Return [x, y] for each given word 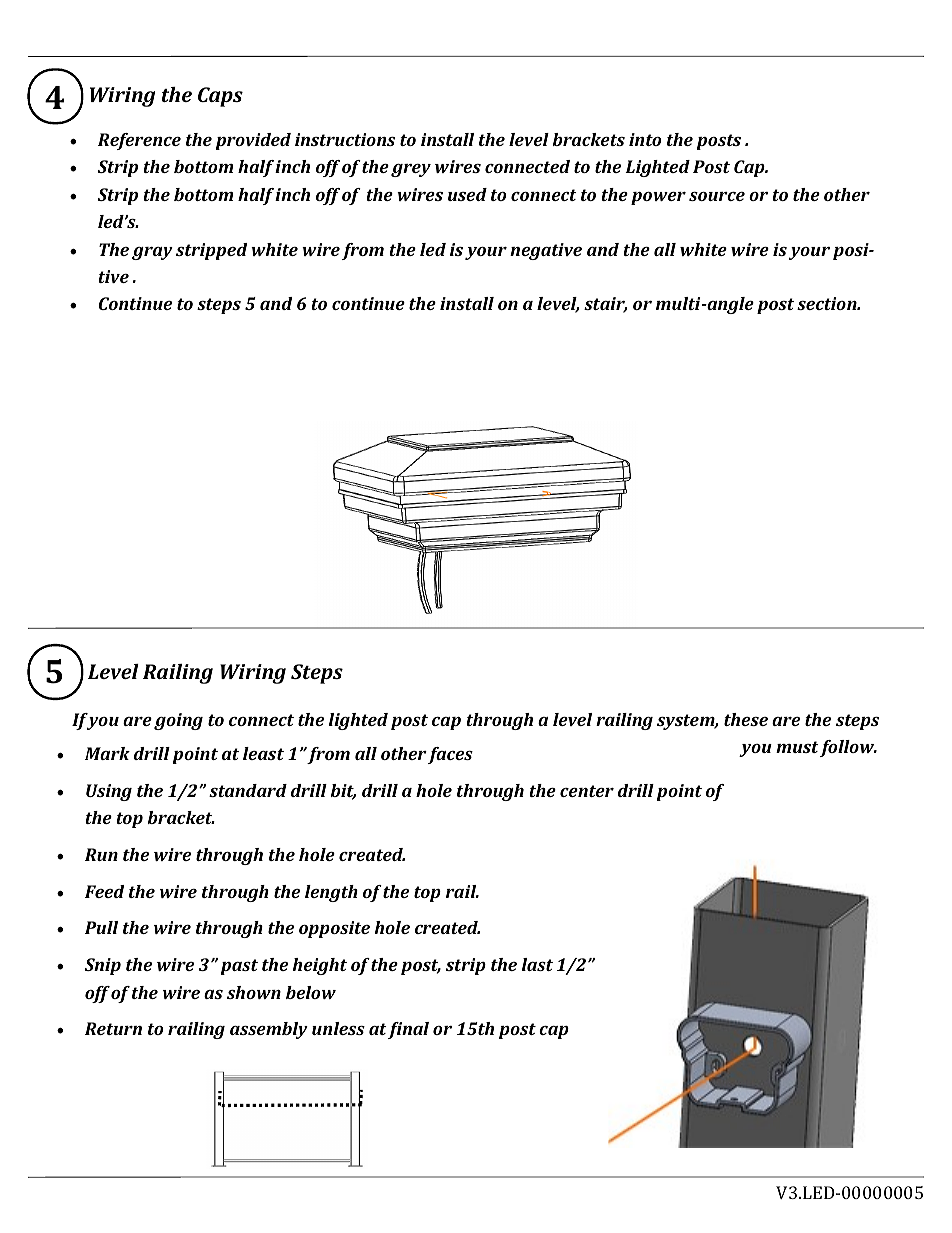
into [645, 139]
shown [254, 992]
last [537, 964]
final [408, 1030]
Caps [220, 97]
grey [411, 170]
